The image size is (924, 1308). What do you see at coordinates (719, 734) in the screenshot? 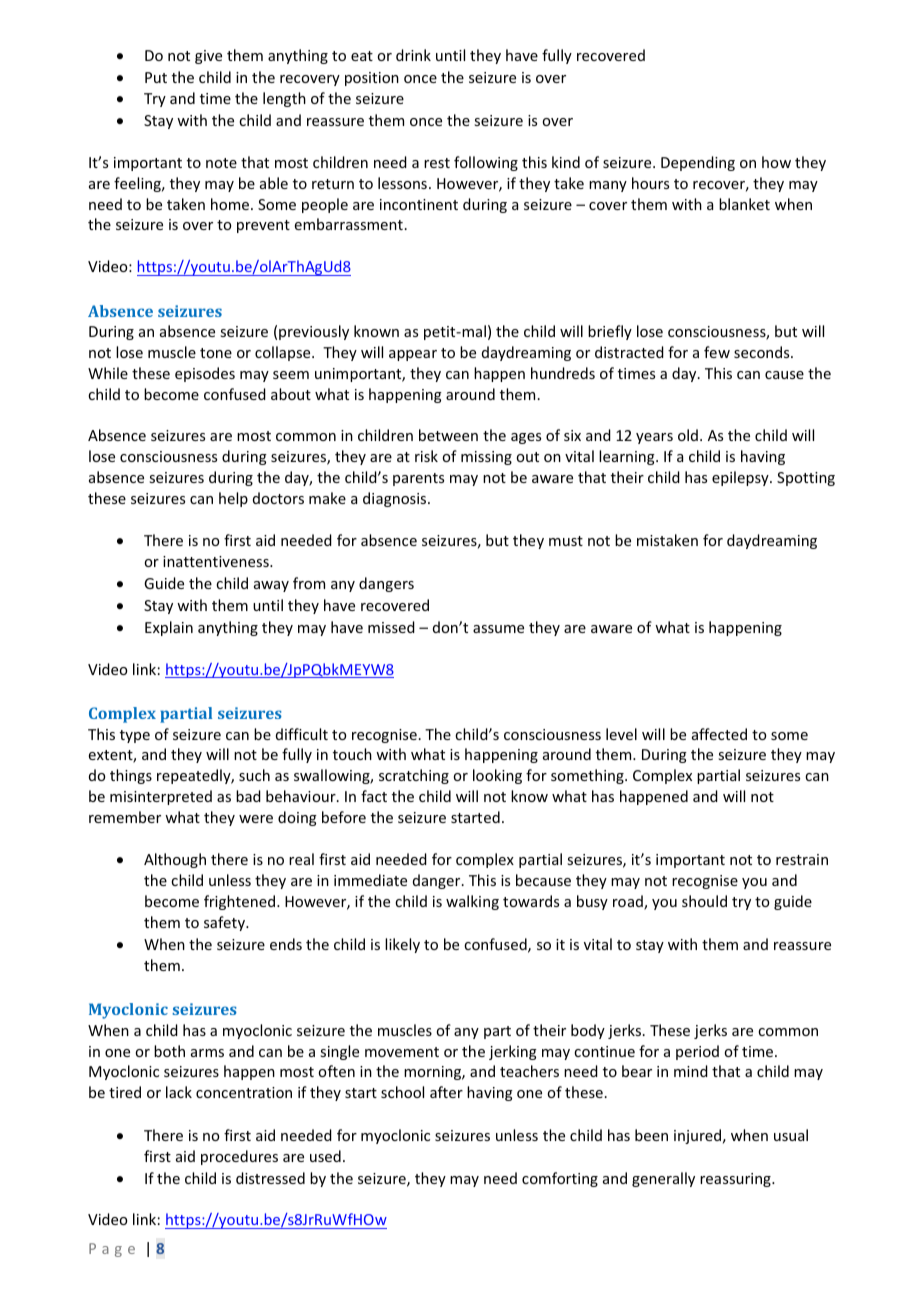
I see `affected` at bounding box center [719, 734].
